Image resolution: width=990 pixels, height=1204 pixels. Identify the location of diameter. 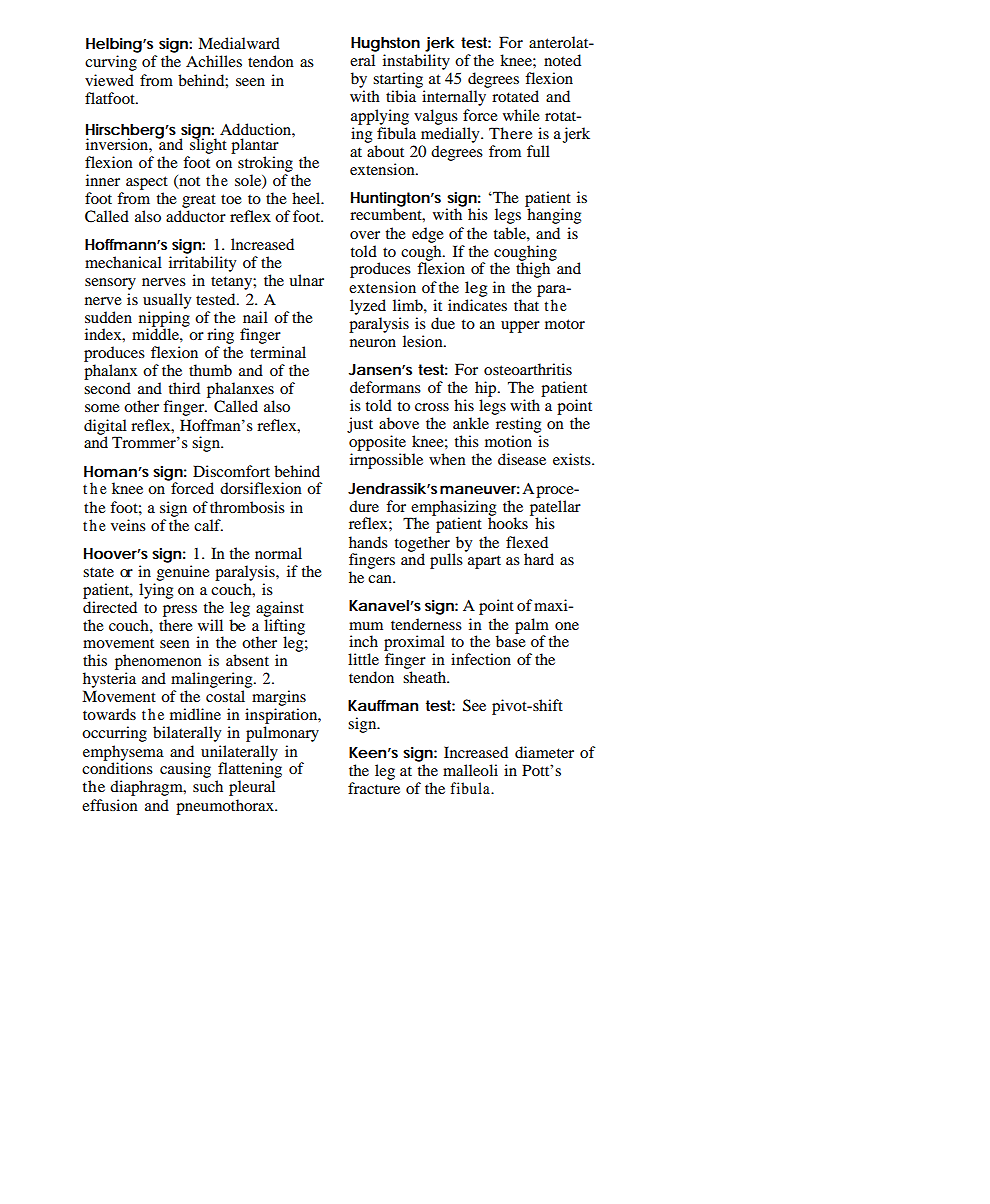
(544, 752).
